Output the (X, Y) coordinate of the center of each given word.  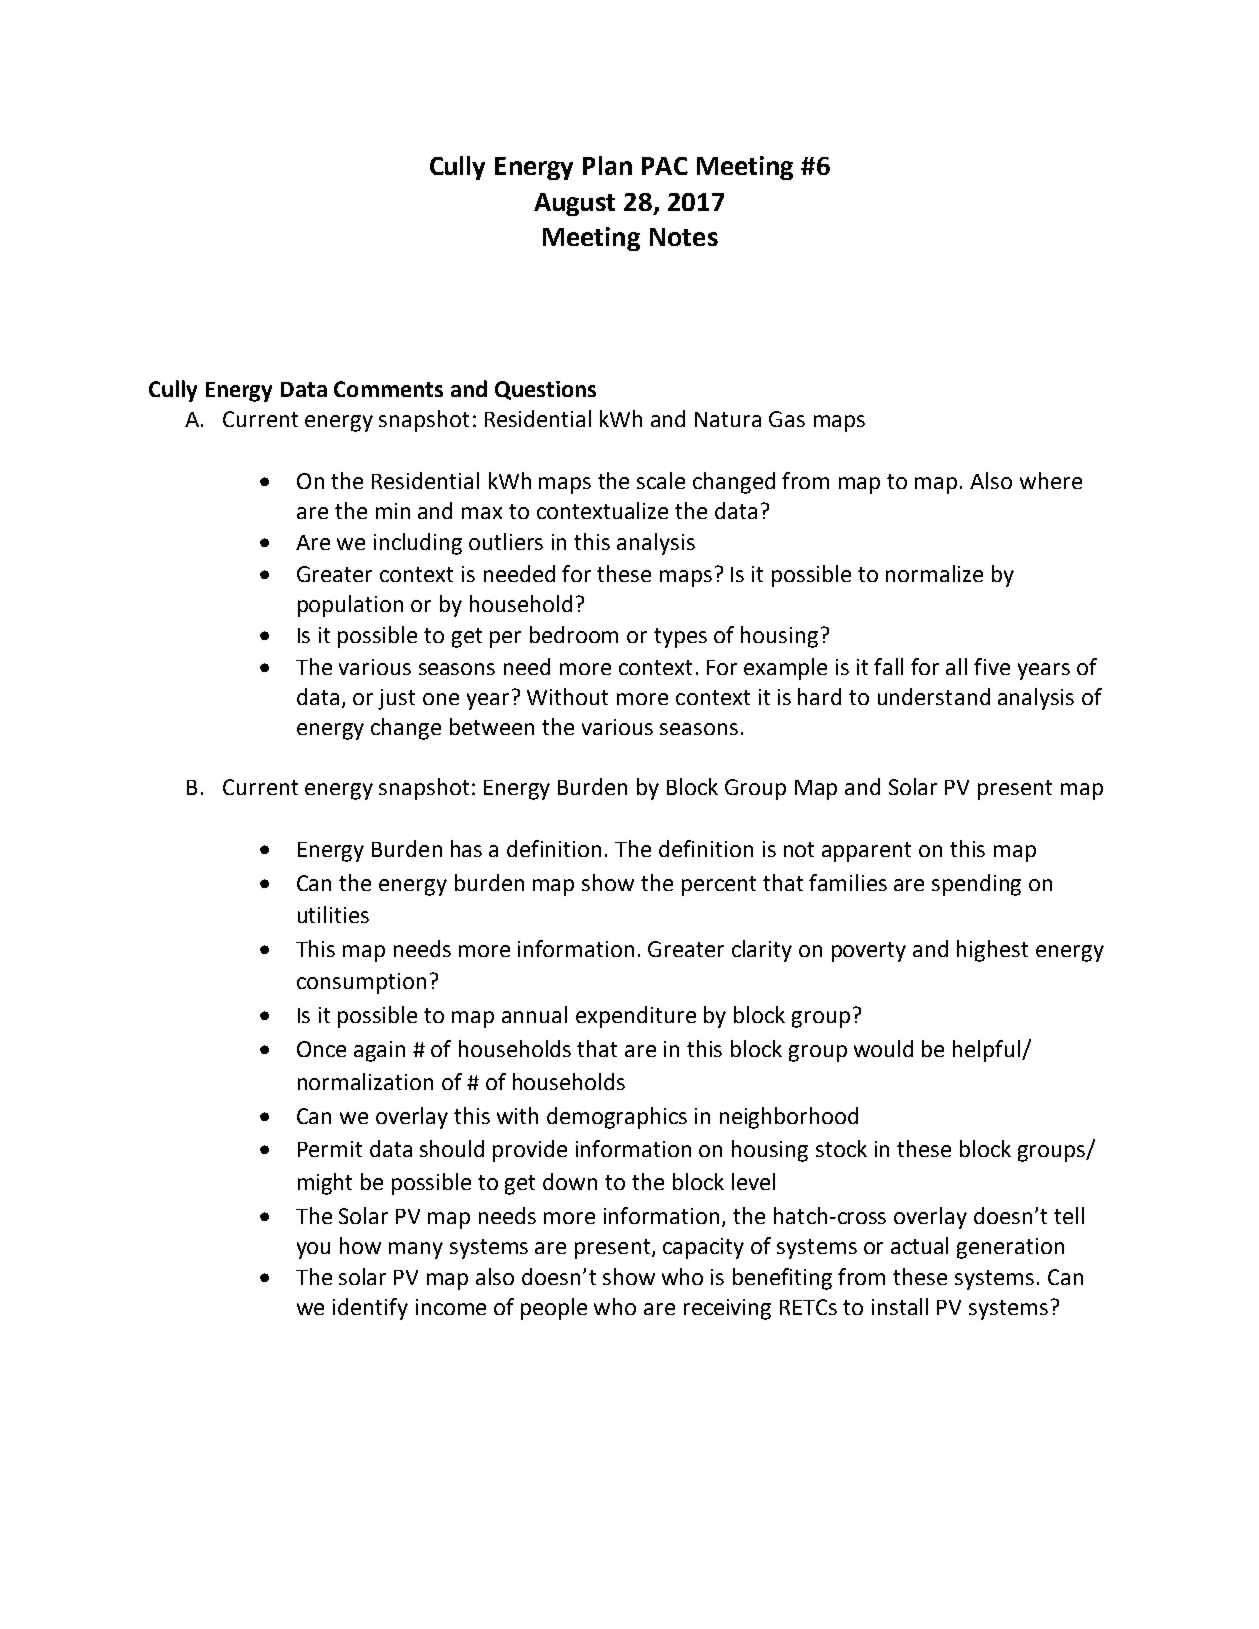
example (785, 669)
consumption (361, 983)
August (574, 204)
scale (661, 480)
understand (934, 696)
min (393, 511)
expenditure (636, 1017)
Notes (684, 237)
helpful (988, 1051)
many (416, 1250)
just (396, 699)
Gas (787, 419)
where (1051, 480)
